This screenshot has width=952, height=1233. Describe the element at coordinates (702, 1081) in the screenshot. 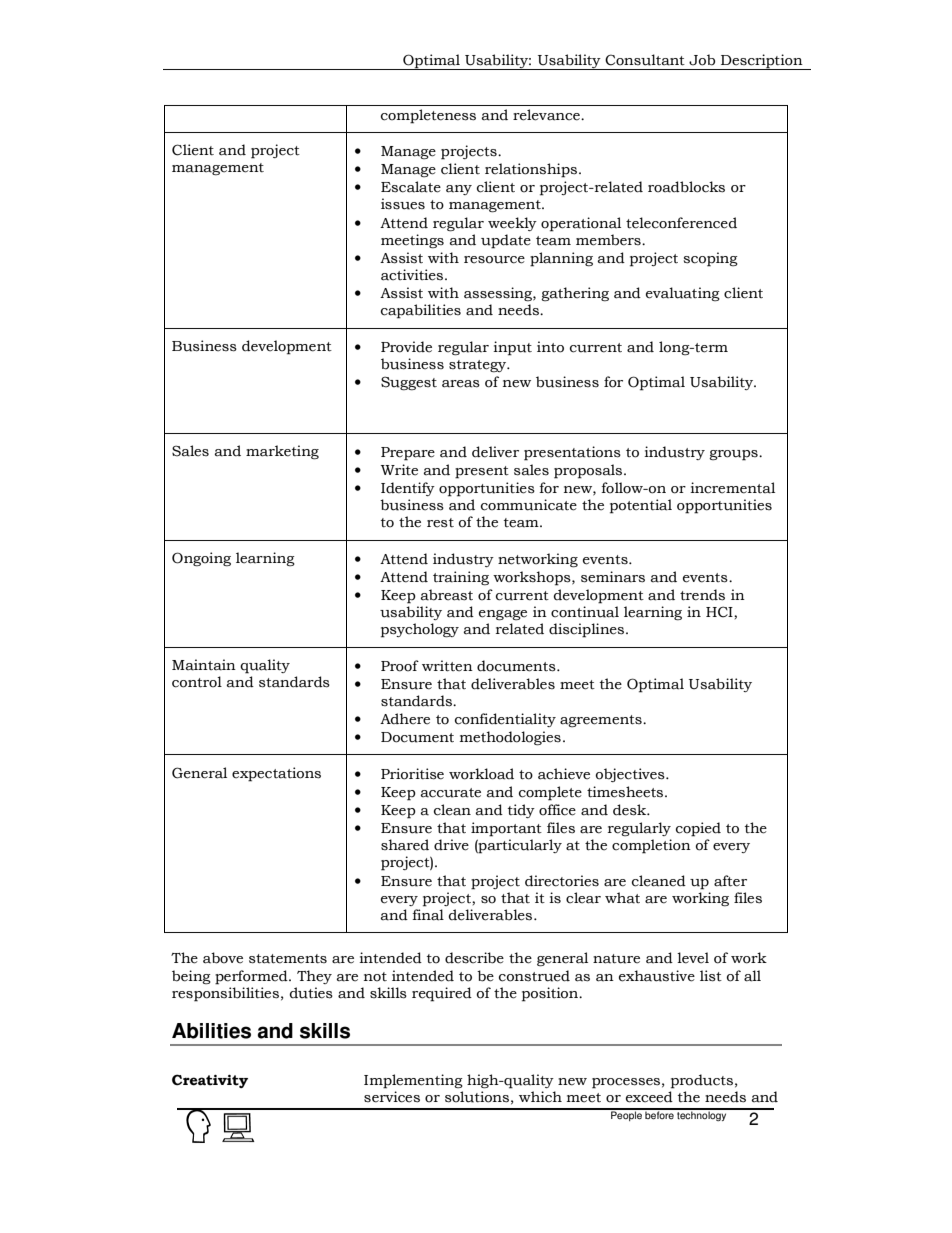

I see `products` at that location.
